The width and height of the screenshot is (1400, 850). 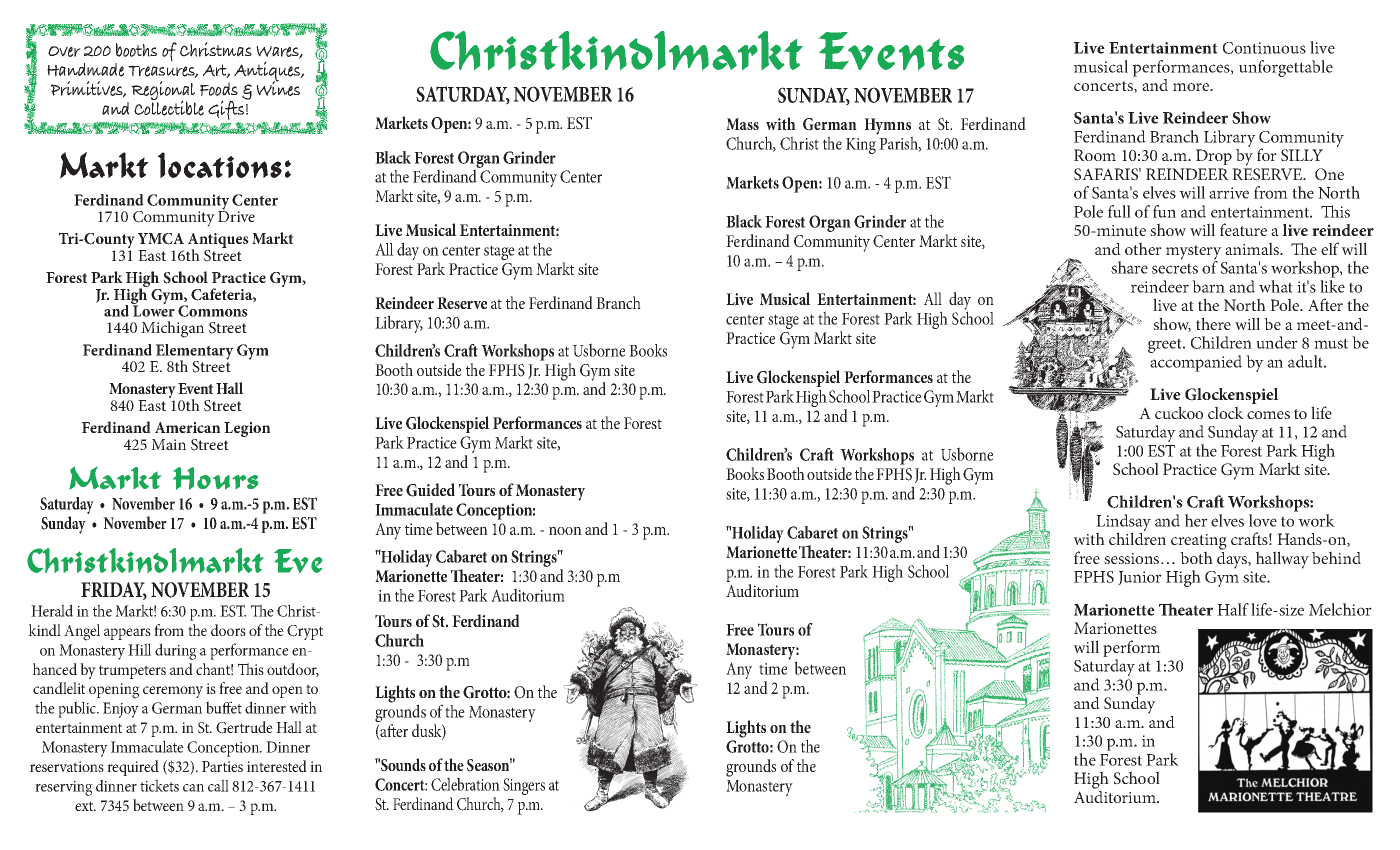 I want to click on King, so click(x=861, y=146).
